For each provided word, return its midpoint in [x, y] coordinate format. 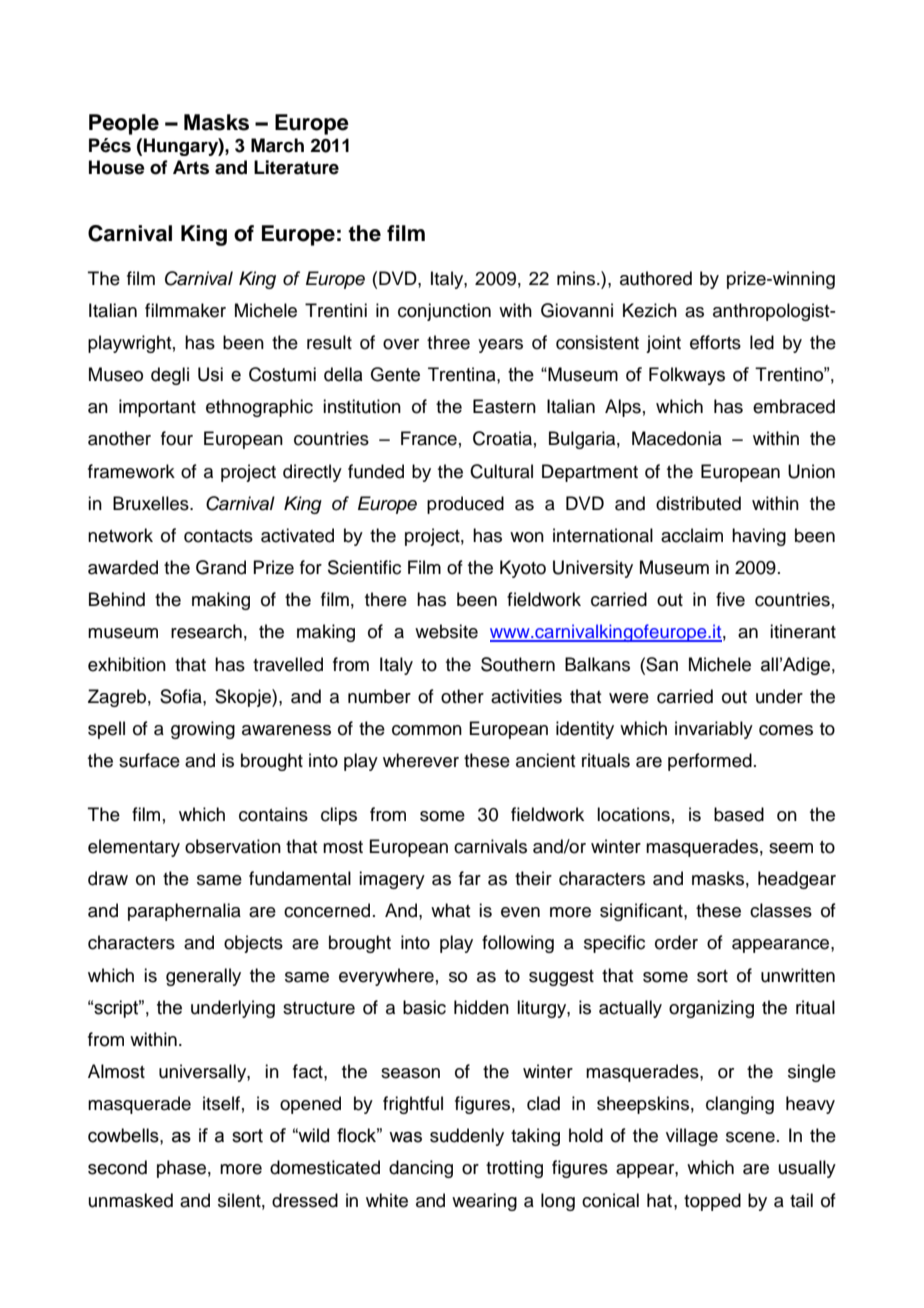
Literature [296, 167]
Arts [191, 167]
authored [656, 278]
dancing [421, 1169]
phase [181, 1169]
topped [712, 1202]
